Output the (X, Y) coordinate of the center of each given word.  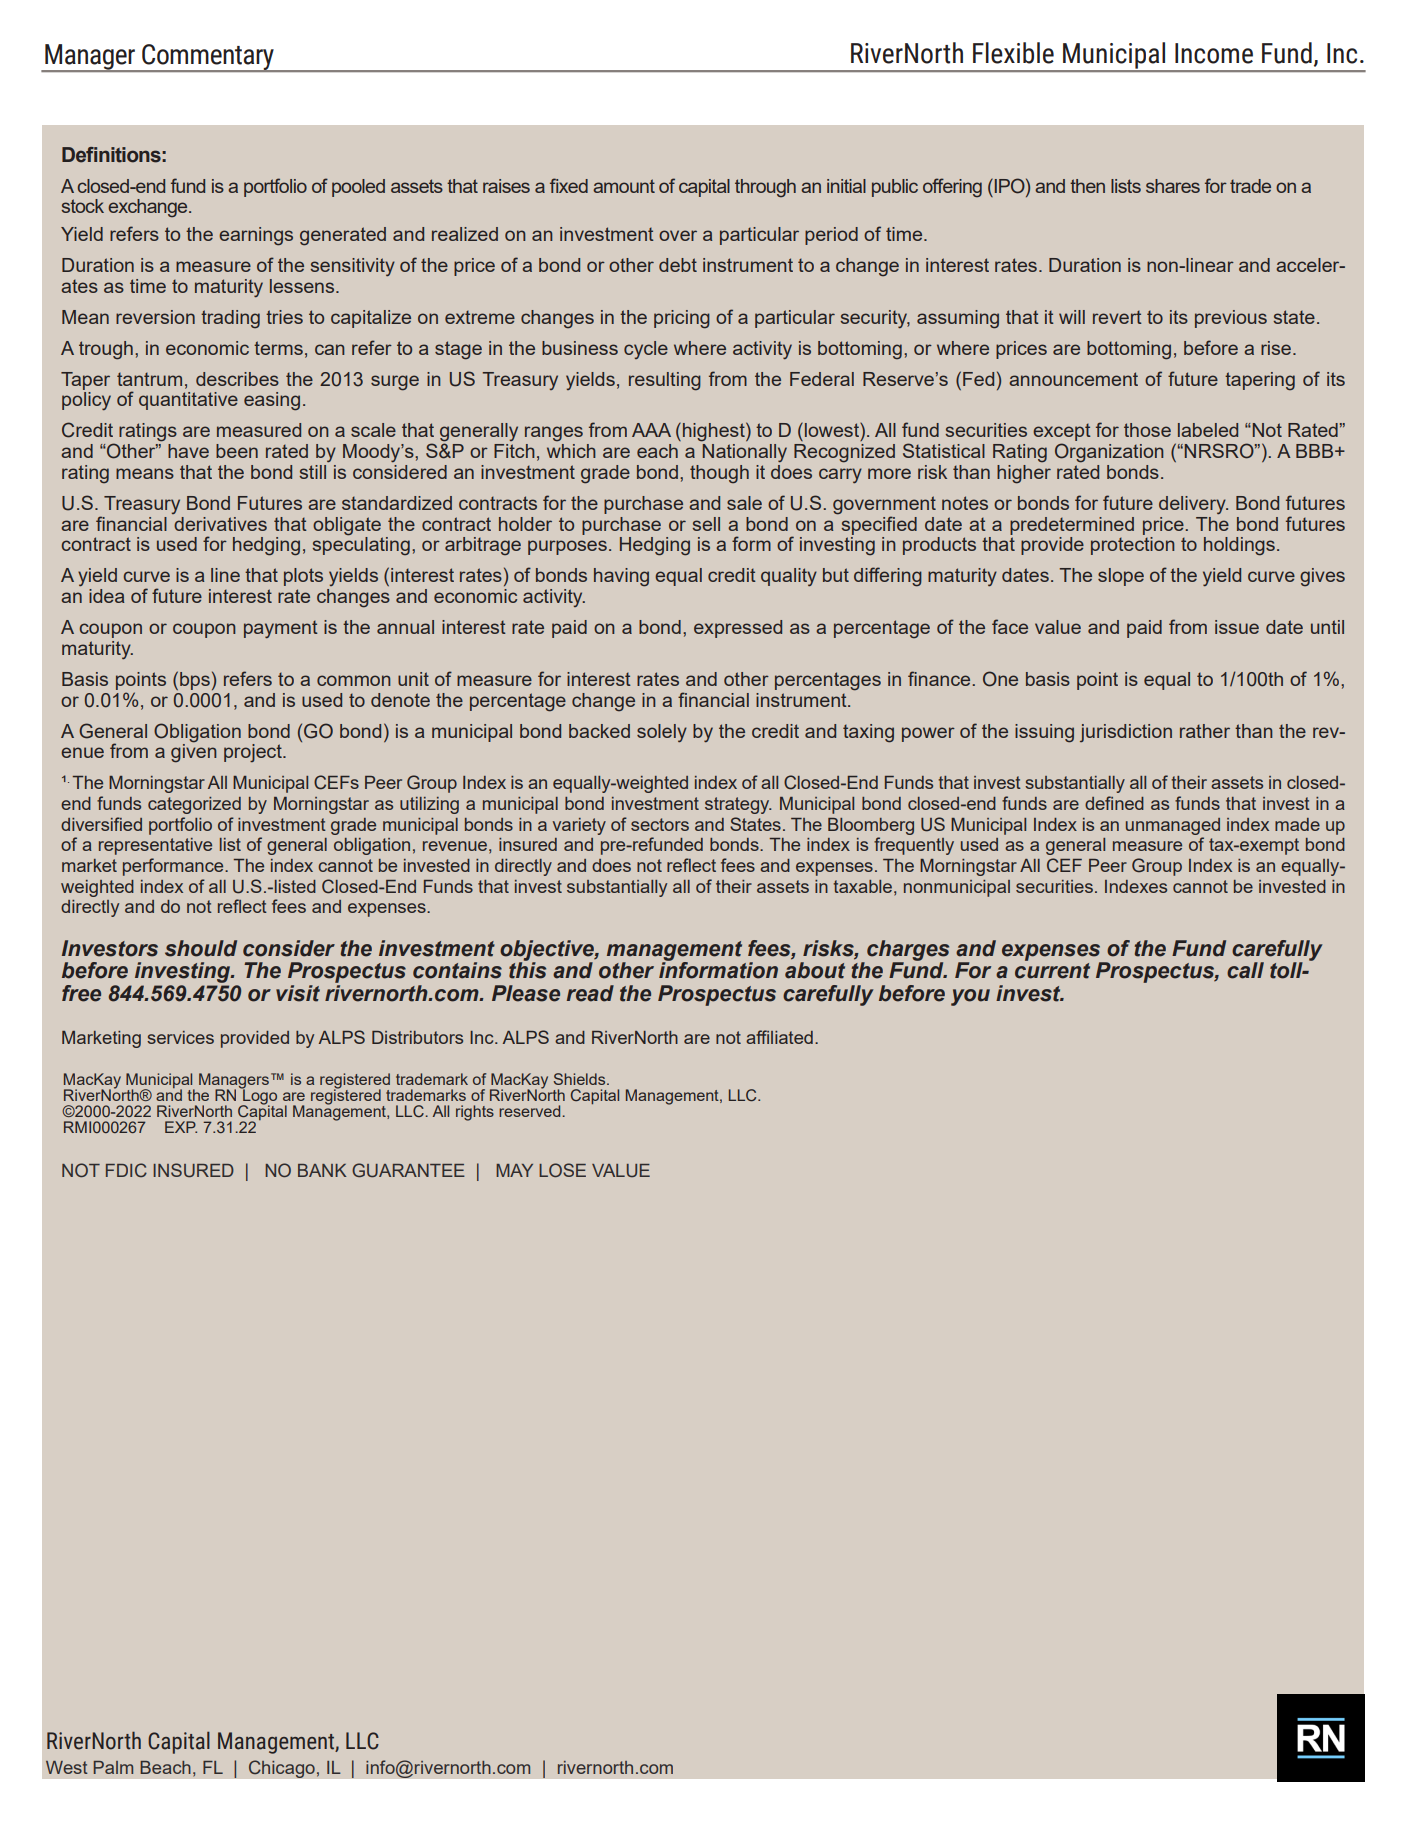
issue (1237, 627)
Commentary (208, 58)
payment (281, 629)
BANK (322, 1170)
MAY (514, 1170)
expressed (738, 629)
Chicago (281, 1769)
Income (1214, 53)
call (1245, 970)
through (765, 188)
